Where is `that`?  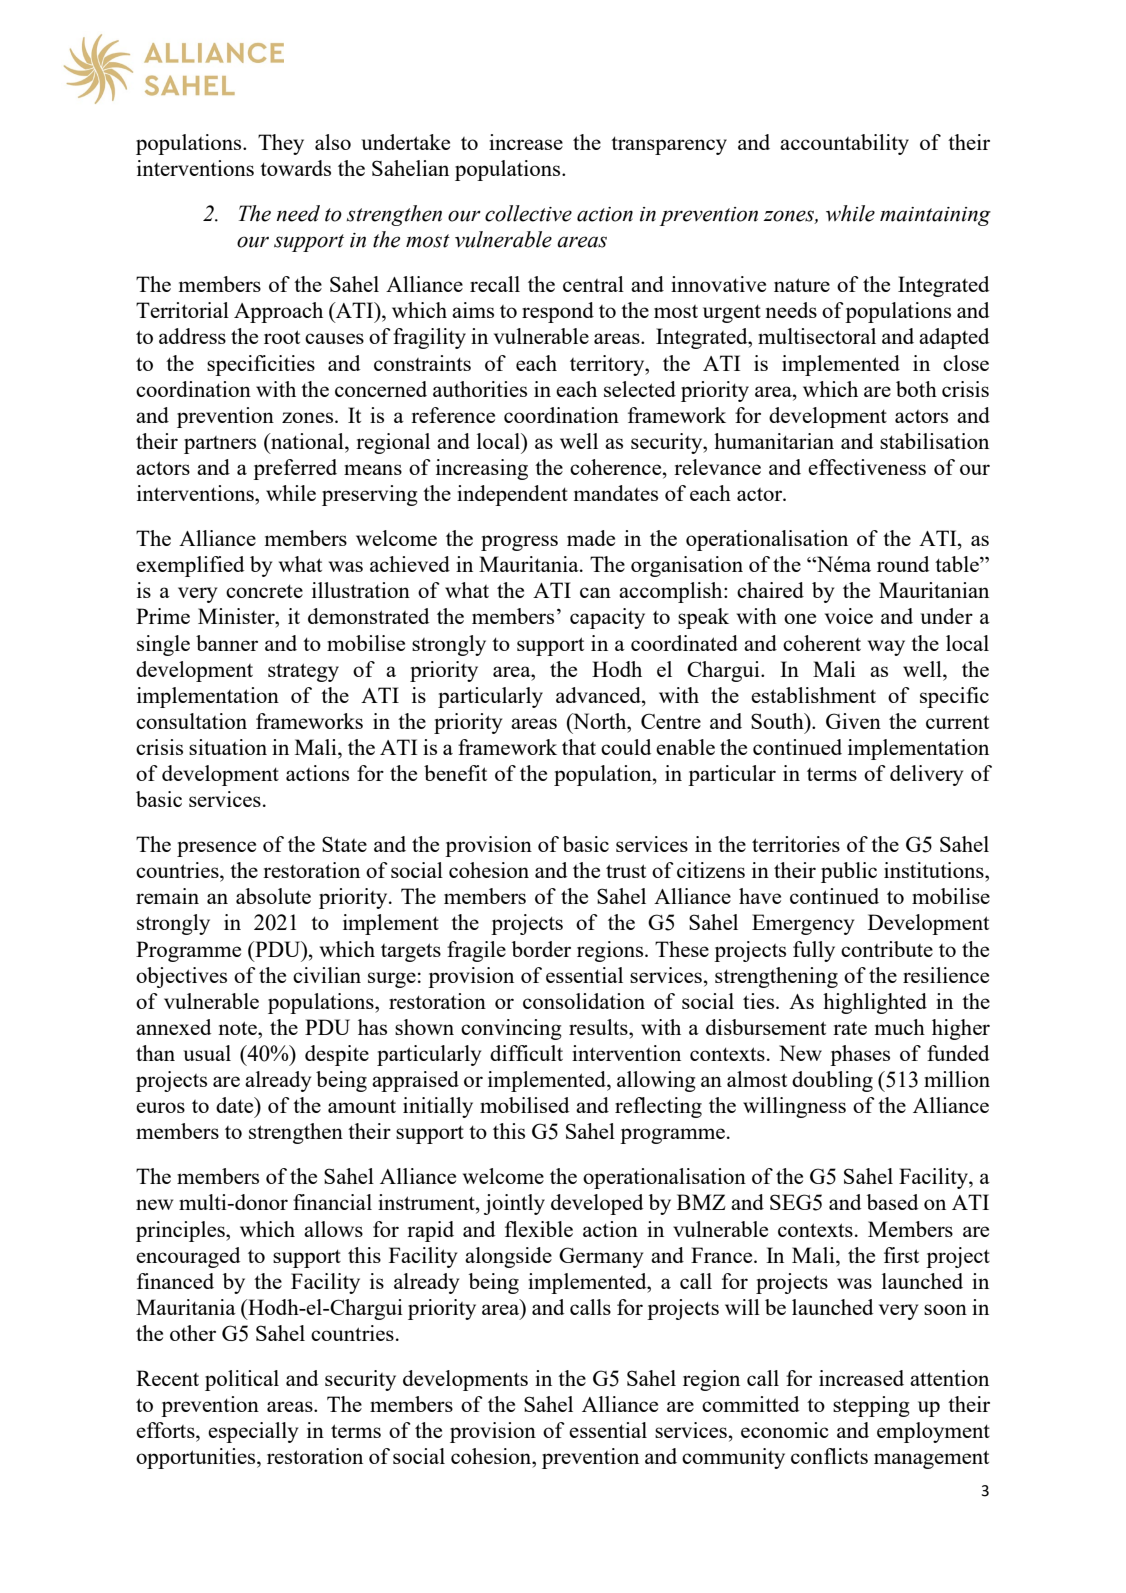 that is located at coordinates (579, 747).
